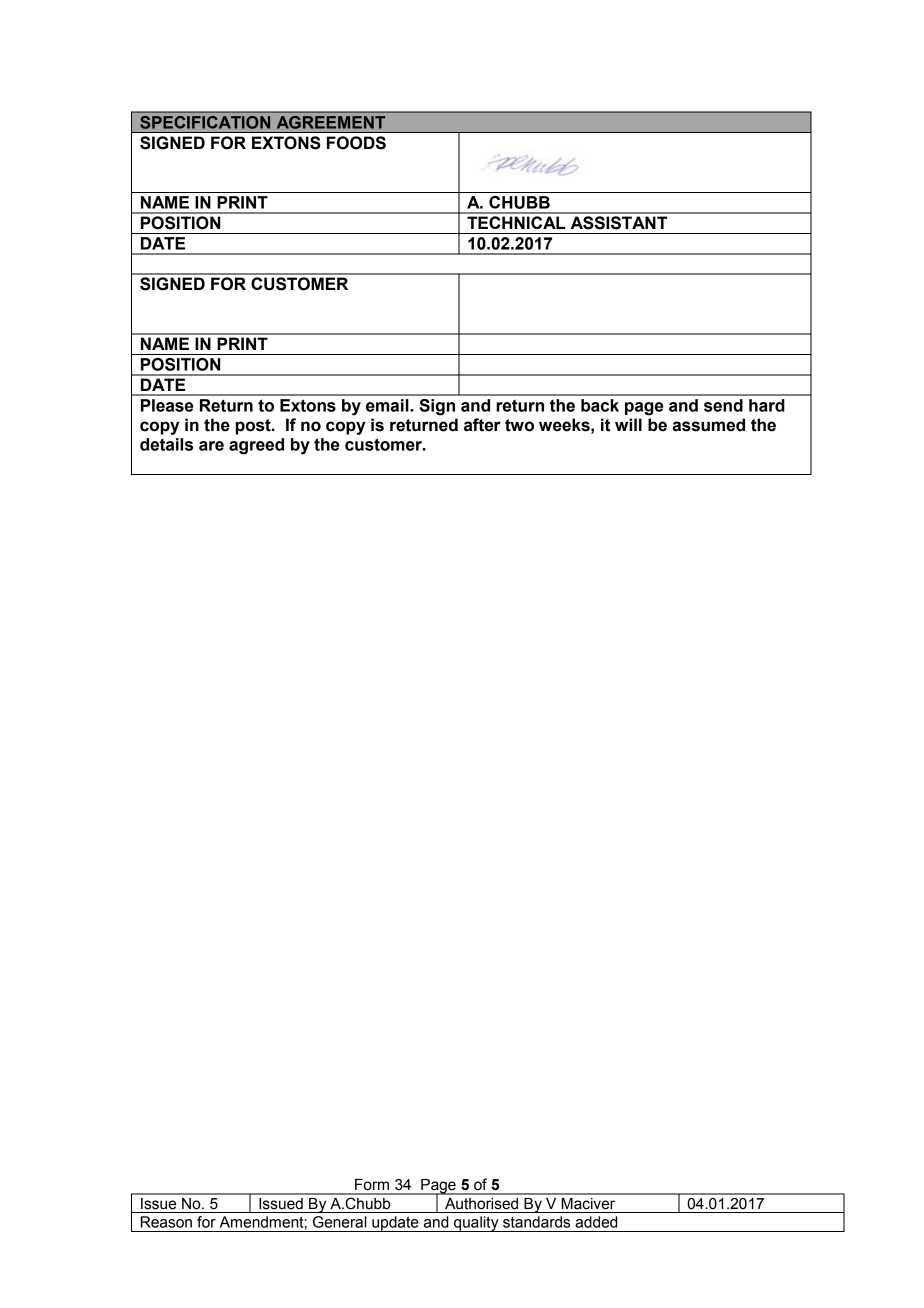  What do you see at coordinates (476, 1224) in the image?
I see `quality` at bounding box center [476, 1224].
